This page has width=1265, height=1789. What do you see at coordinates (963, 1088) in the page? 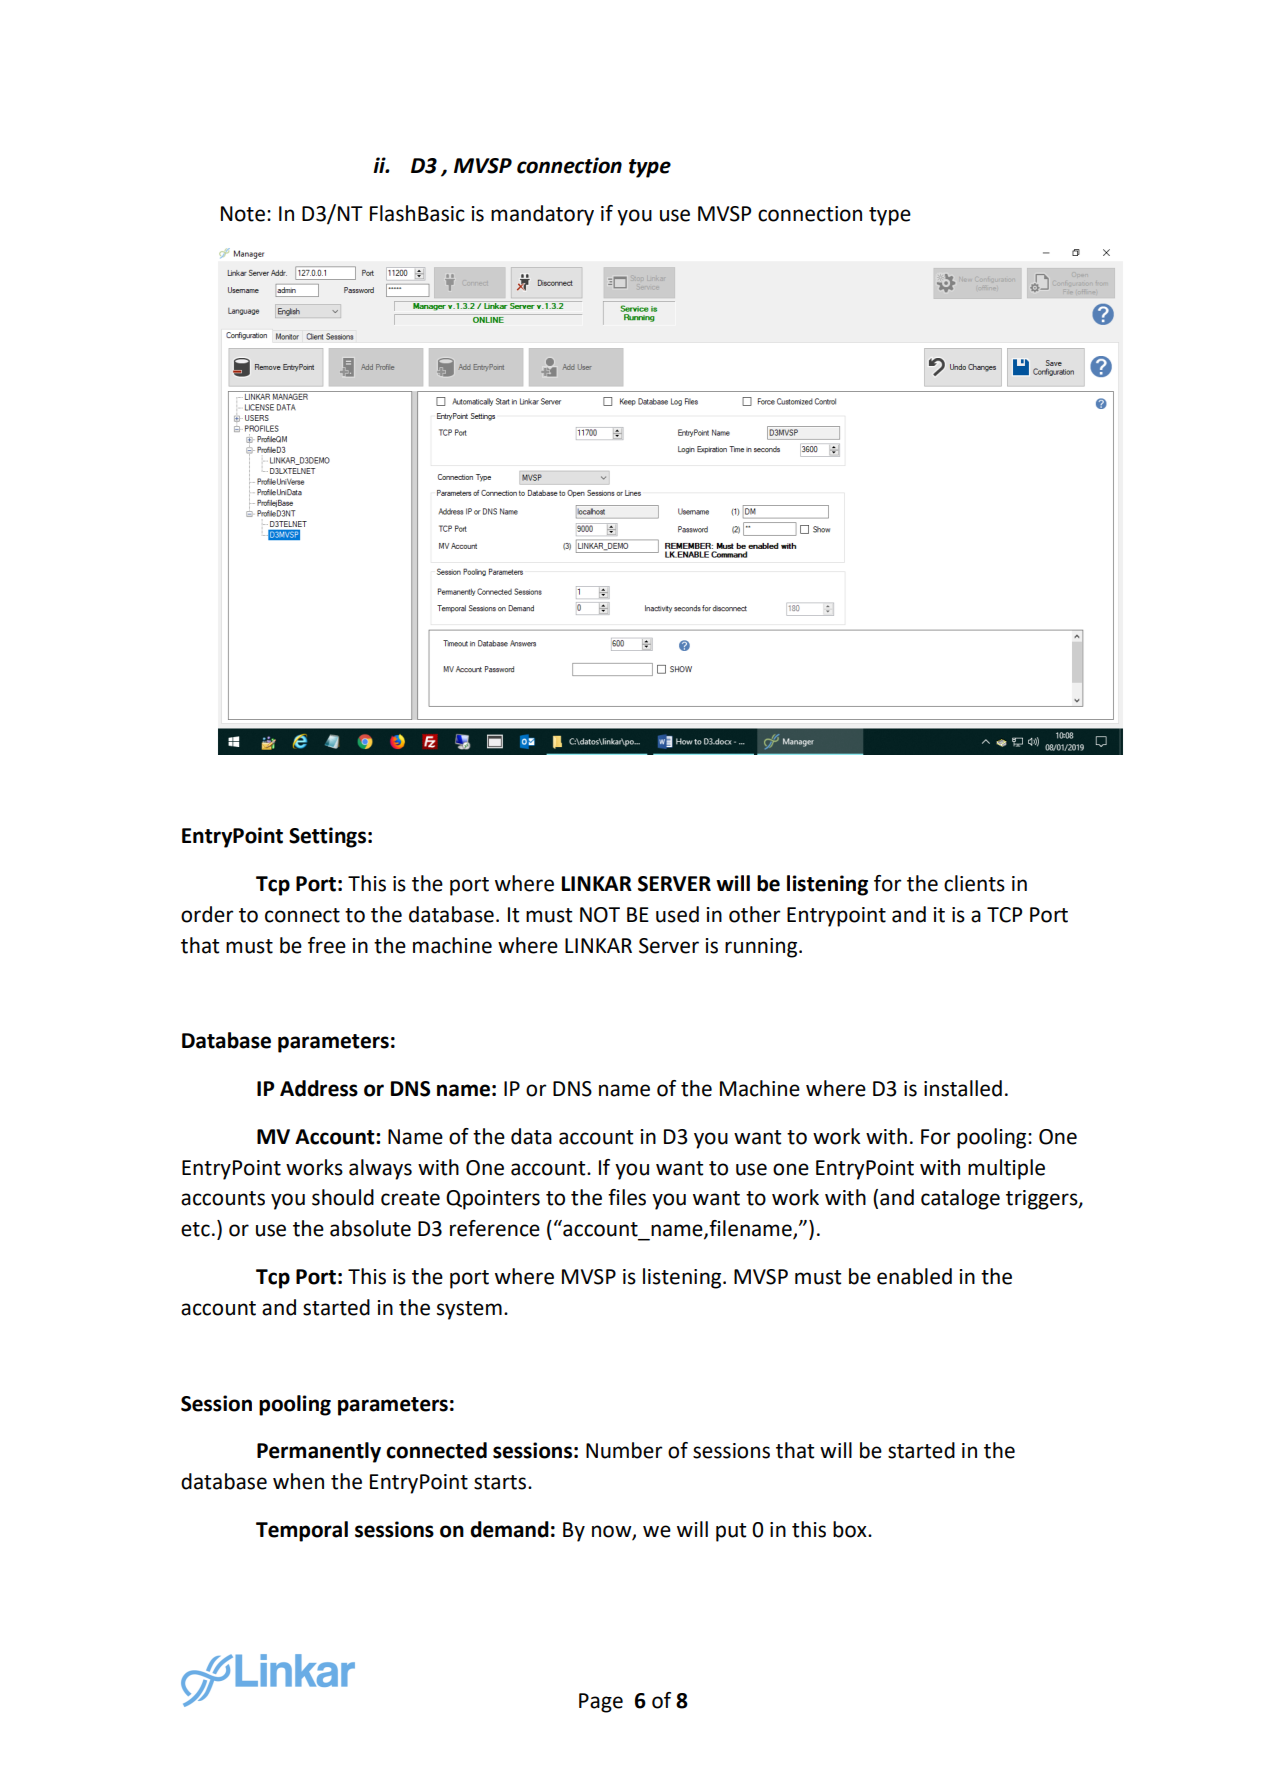
I see `installed` at bounding box center [963, 1088].
